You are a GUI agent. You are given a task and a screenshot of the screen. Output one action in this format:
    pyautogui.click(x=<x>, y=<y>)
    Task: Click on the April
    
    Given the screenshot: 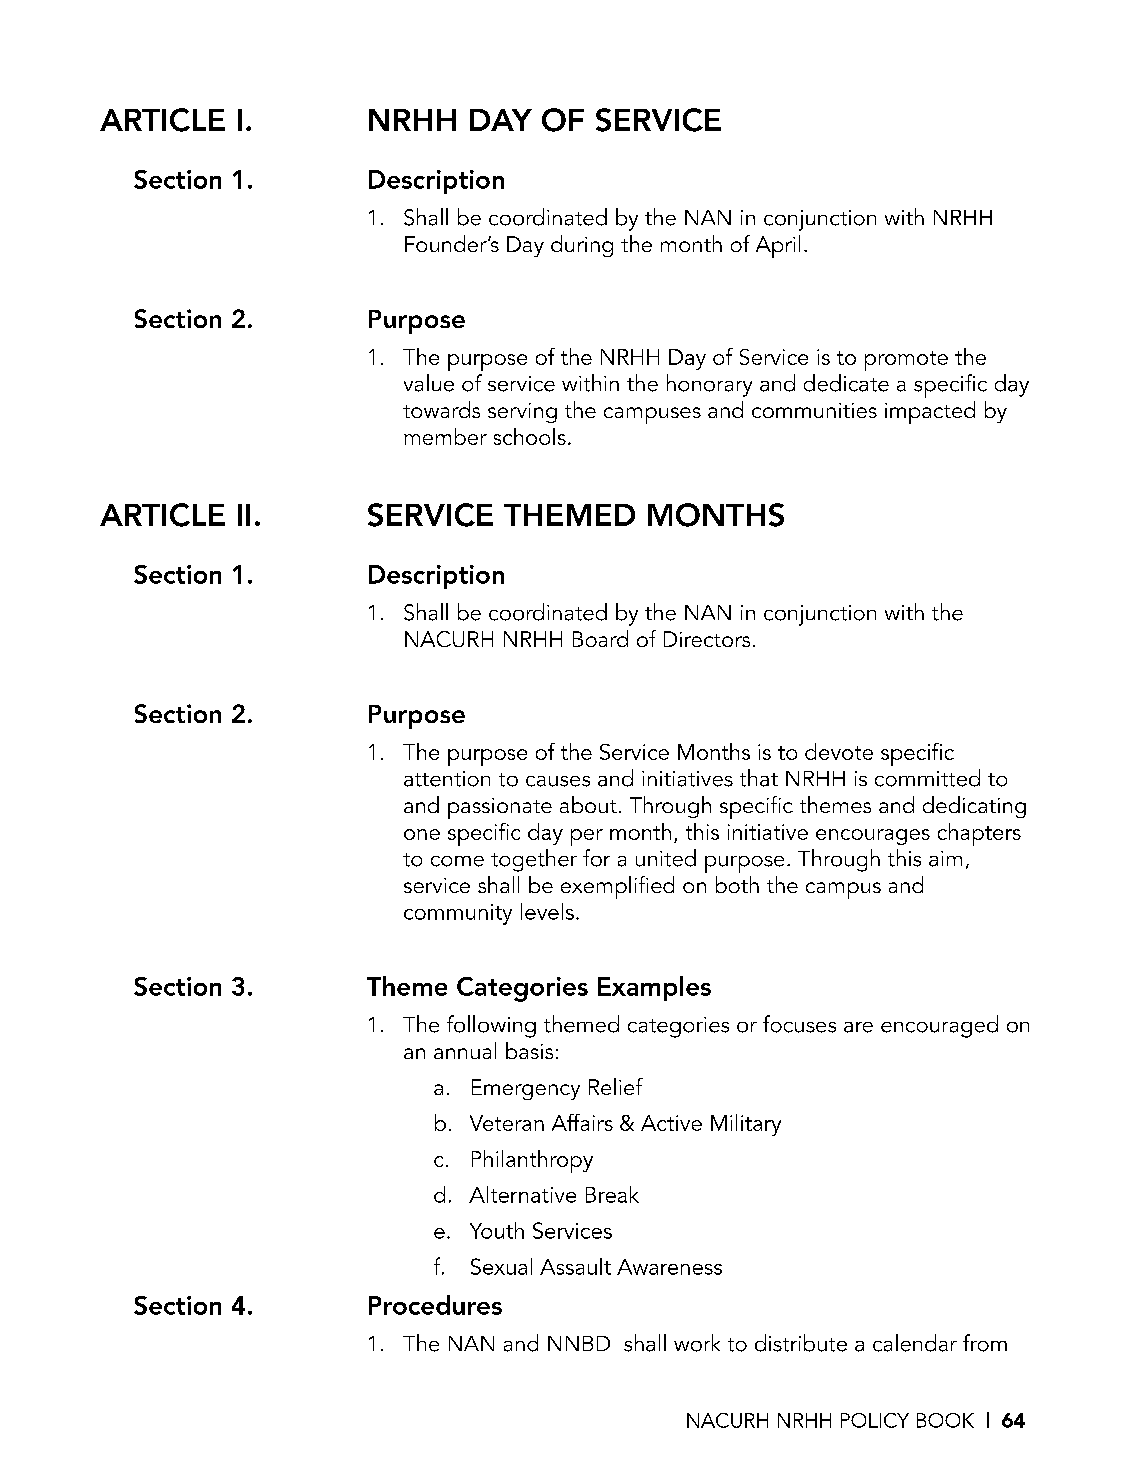 What is the action you would take?
    pyautogui.click(x=778, y=246)
